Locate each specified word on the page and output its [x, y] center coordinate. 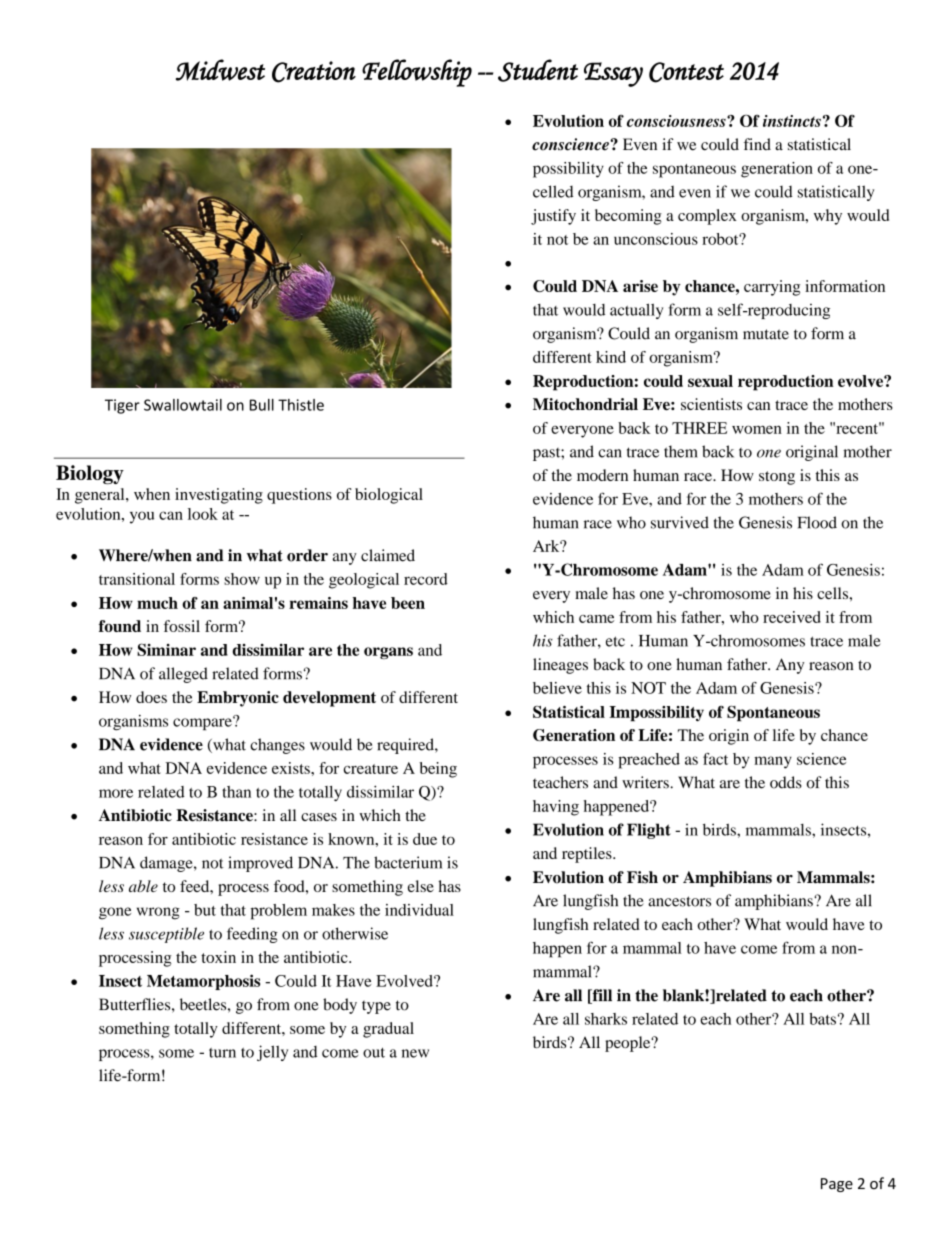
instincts [792, 121]
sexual [710, 381]
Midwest [220, 70]
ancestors [679, 901]
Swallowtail [183, 405]
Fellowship [417, 73]
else [421, 886]
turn [222, 1053]
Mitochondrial [585, 404]
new [415, 1053]
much [157, 603]
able [143, 886]
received [792, 617]
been [408, 603]
